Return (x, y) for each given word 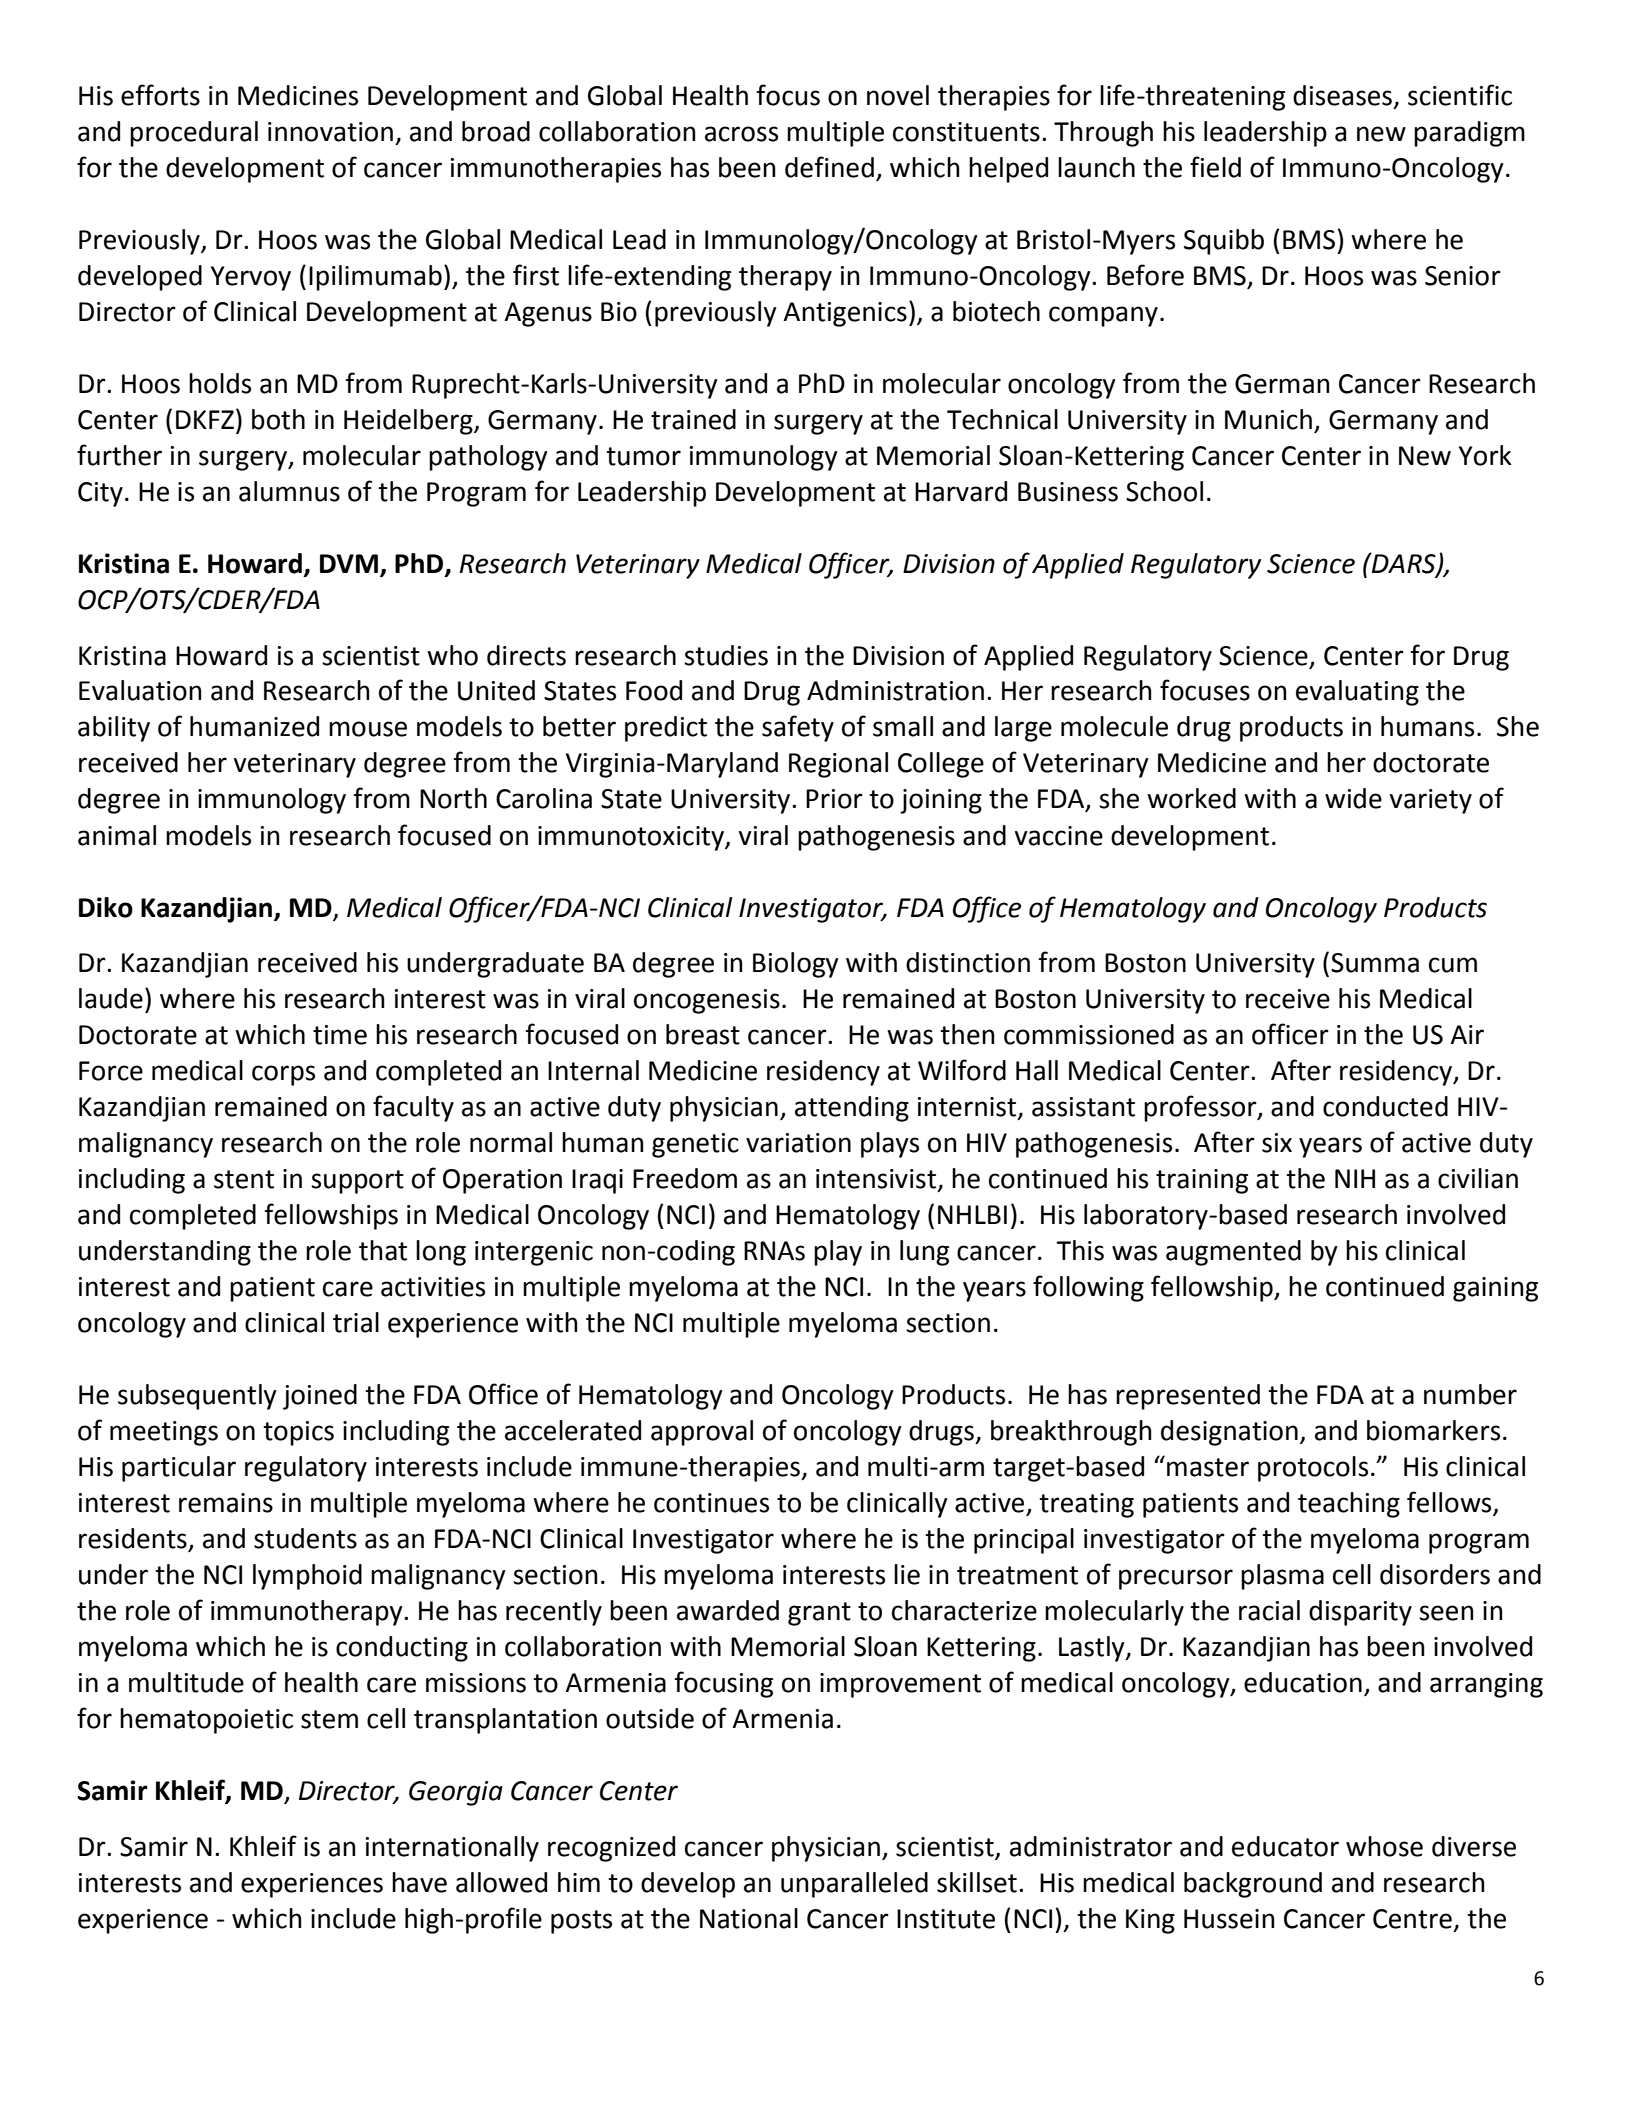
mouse (368, 729)
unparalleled (854, 1885)
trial (356, 1322)
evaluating (1357, 693)
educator (1285, 1846)
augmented (1233, 1253)
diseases (1342, 95)
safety (798, 728)
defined (829, 167)
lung (924, 1253)
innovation (330, 132)
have (419, 1882)
